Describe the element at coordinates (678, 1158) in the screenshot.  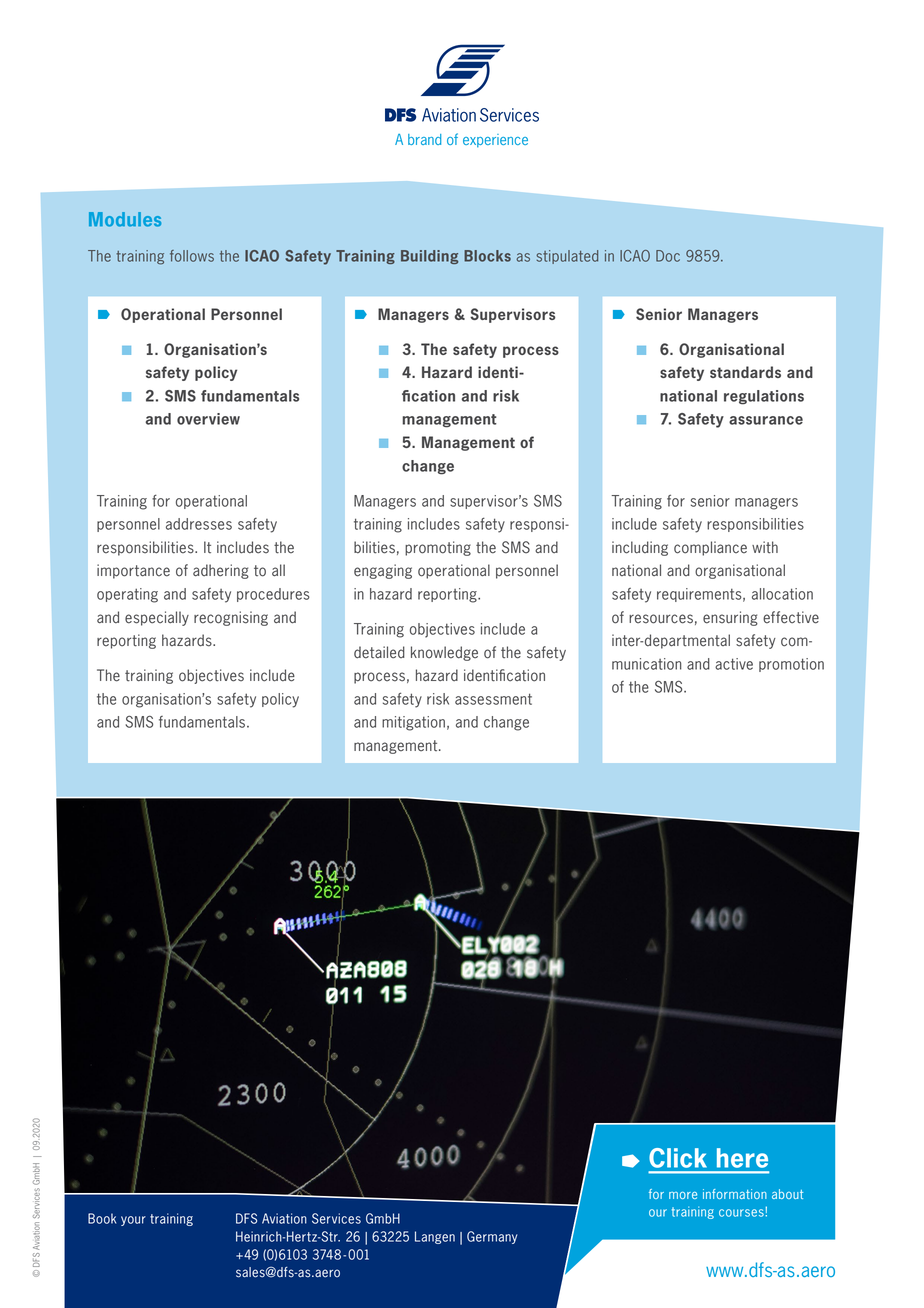
I see `Click` at that location.
